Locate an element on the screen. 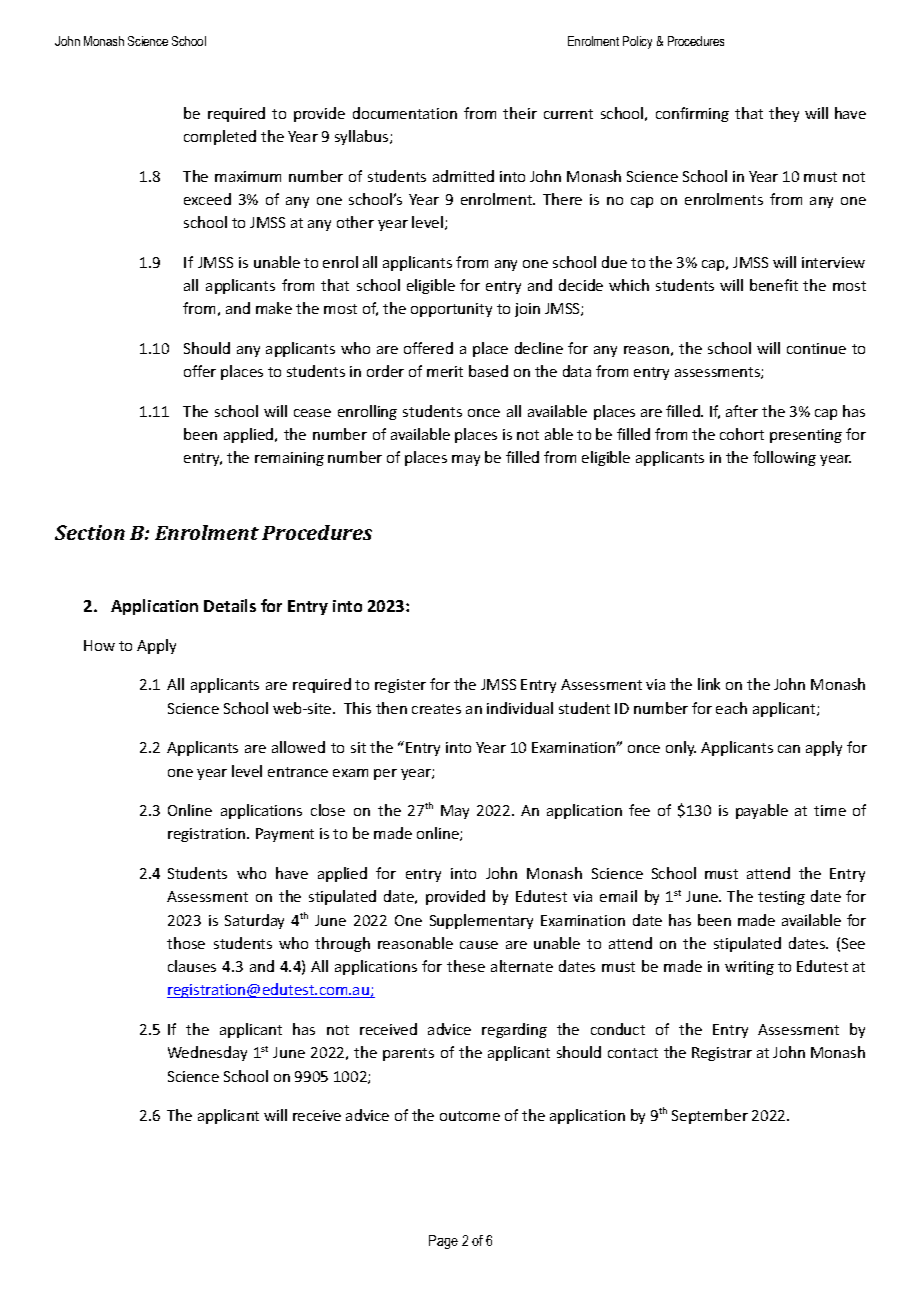  they is located at coordinates (784, 114).
